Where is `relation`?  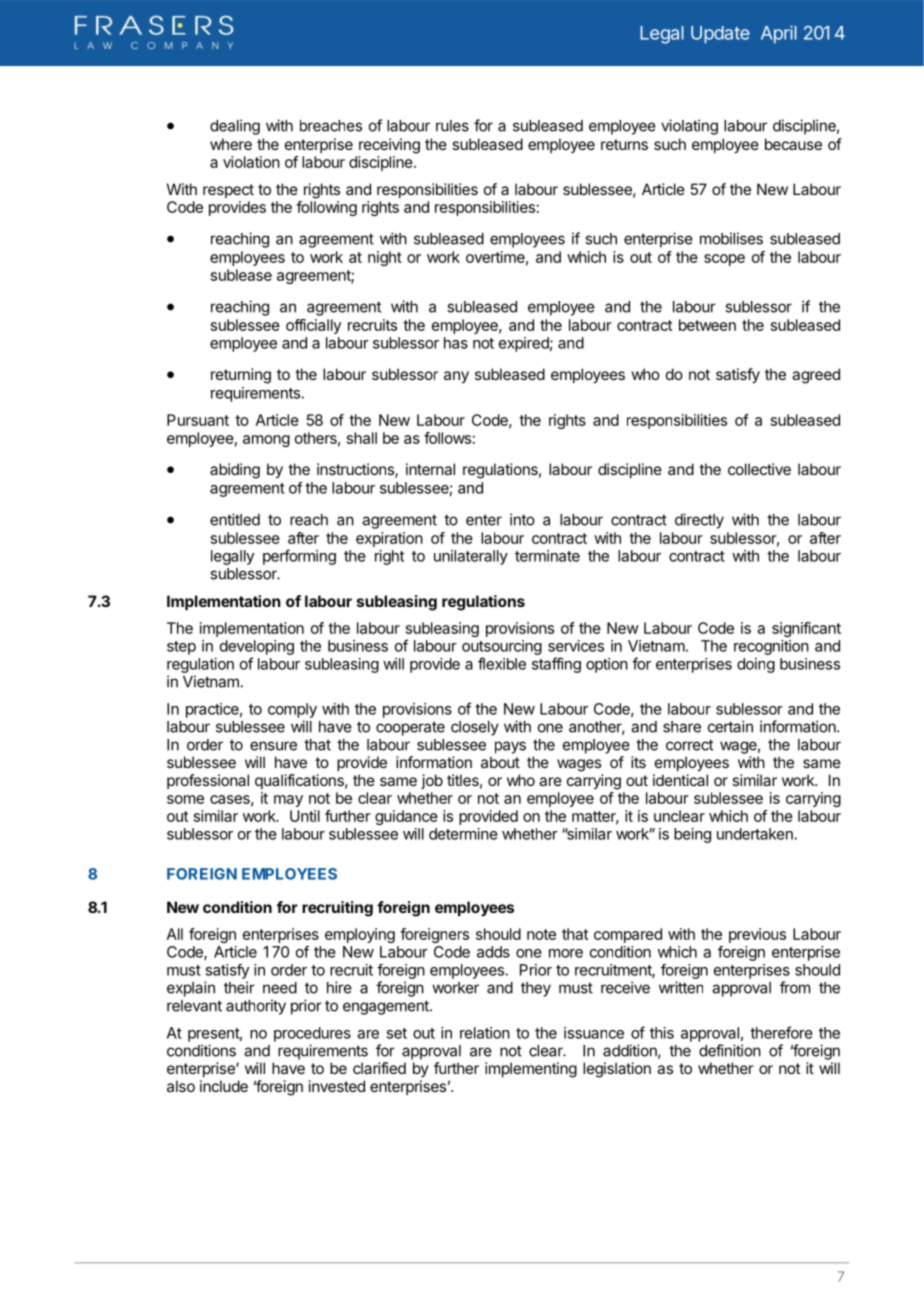
relation is located at coordinates (485, 1033).
